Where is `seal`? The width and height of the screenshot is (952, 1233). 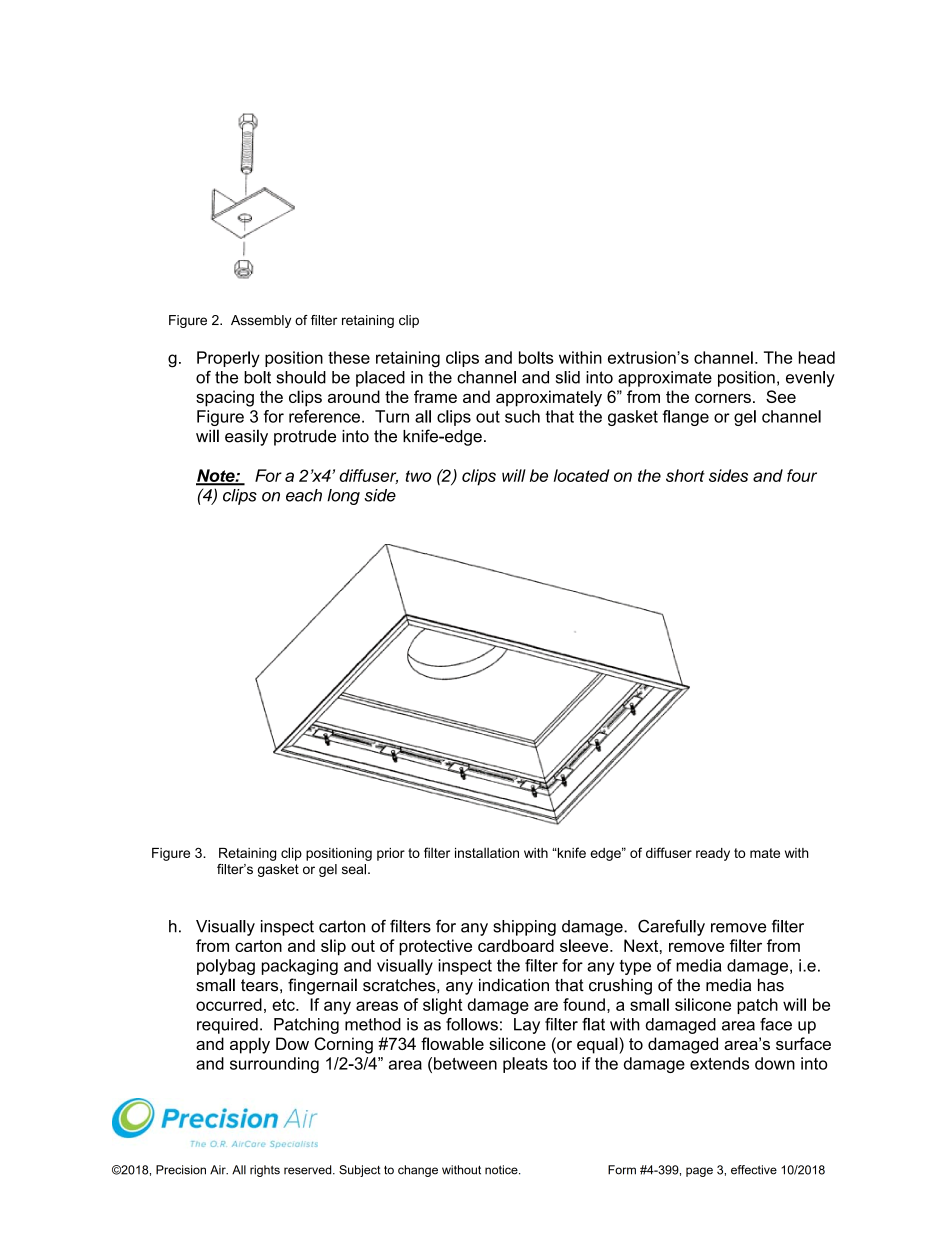 seal is located at coordinates (354, 869).
